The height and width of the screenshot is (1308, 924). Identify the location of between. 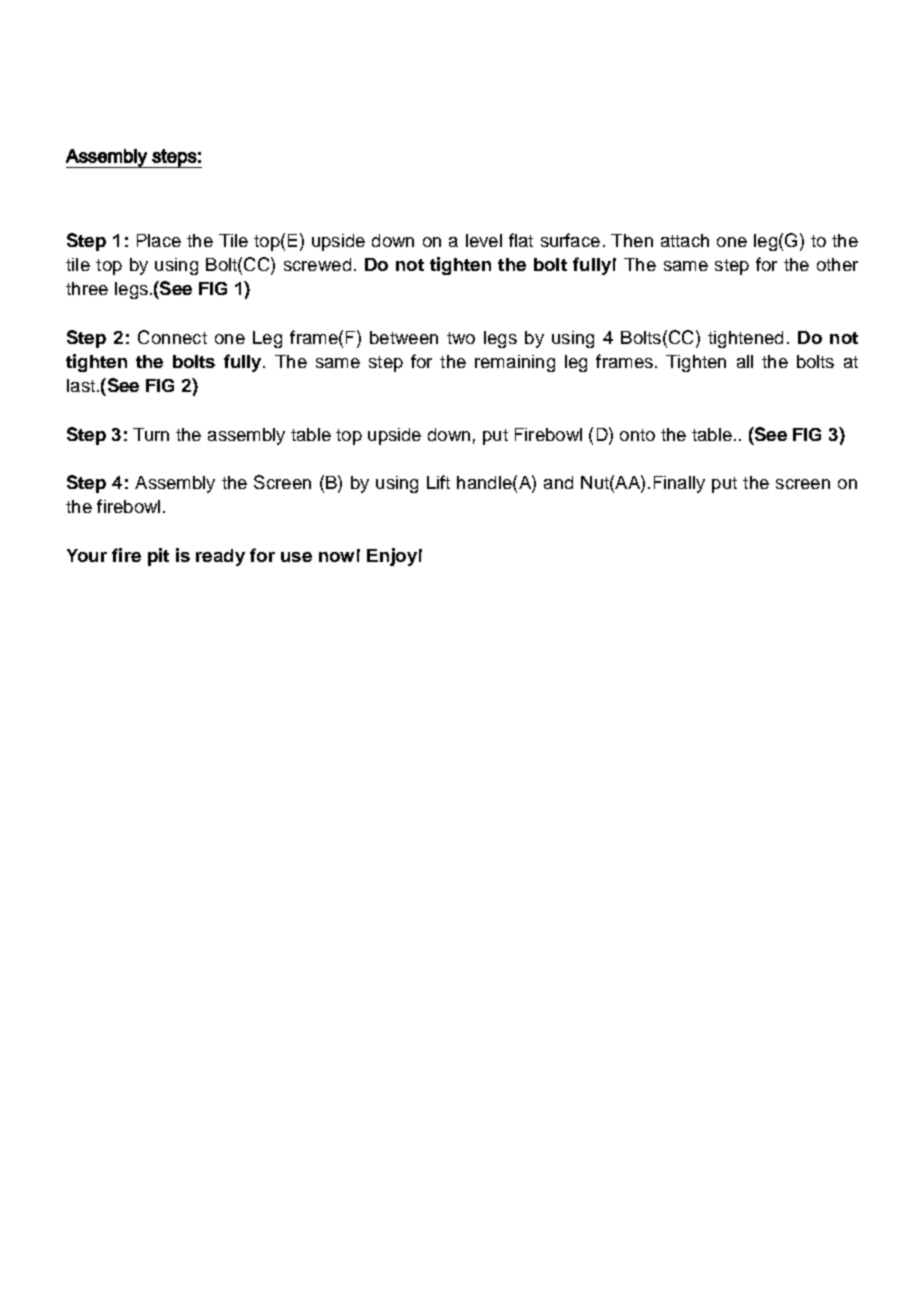
(404, 337).
